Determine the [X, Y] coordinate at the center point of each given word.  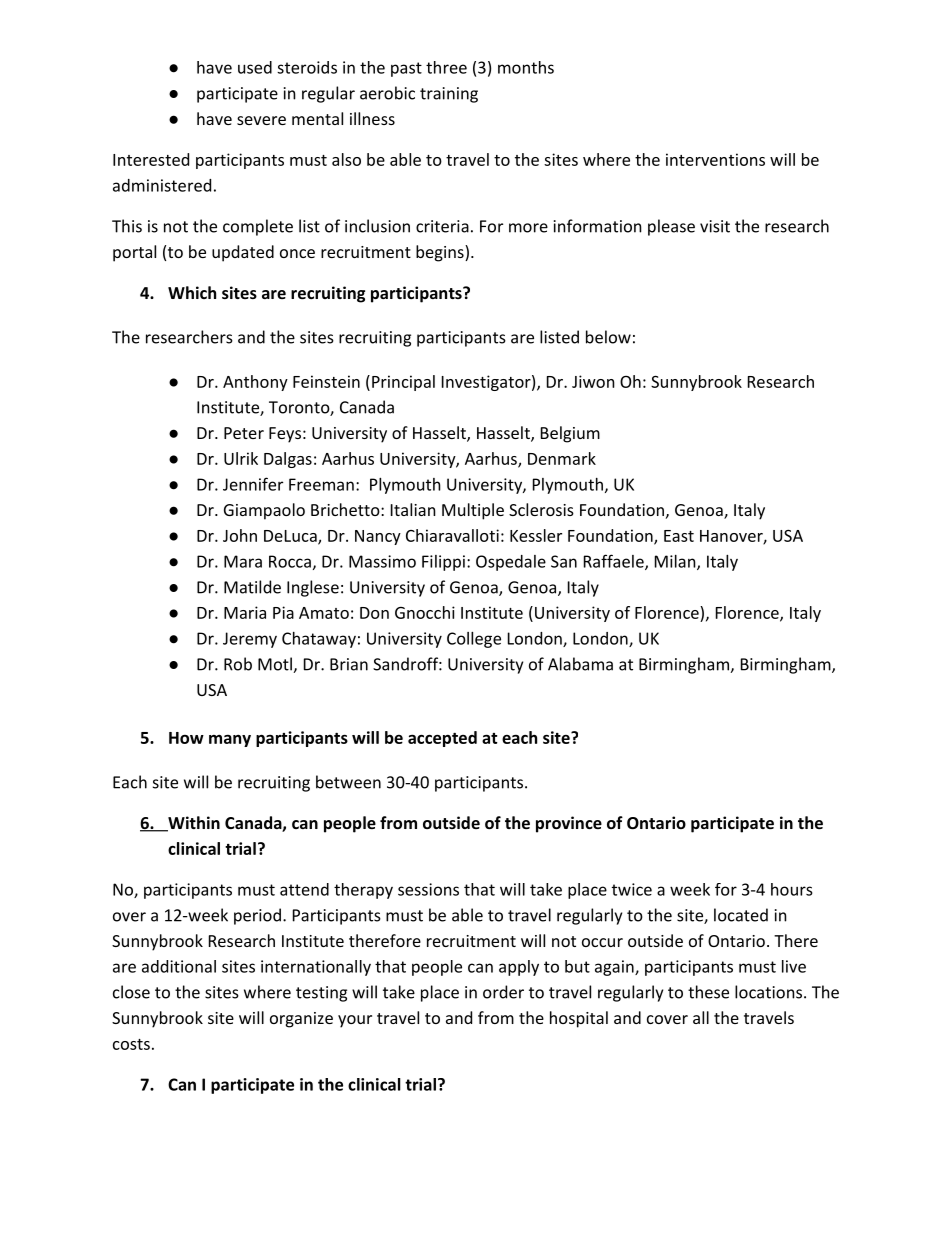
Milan [675, 561]
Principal [403, 383]
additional [179, 966]
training [449, 95]
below [608, 337]
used [255, 67]
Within [193, 824]
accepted [442, 739]
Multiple [473, 511]
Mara [243, 561]
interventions [715, 159]
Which [192, 292]
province [569, 824]
